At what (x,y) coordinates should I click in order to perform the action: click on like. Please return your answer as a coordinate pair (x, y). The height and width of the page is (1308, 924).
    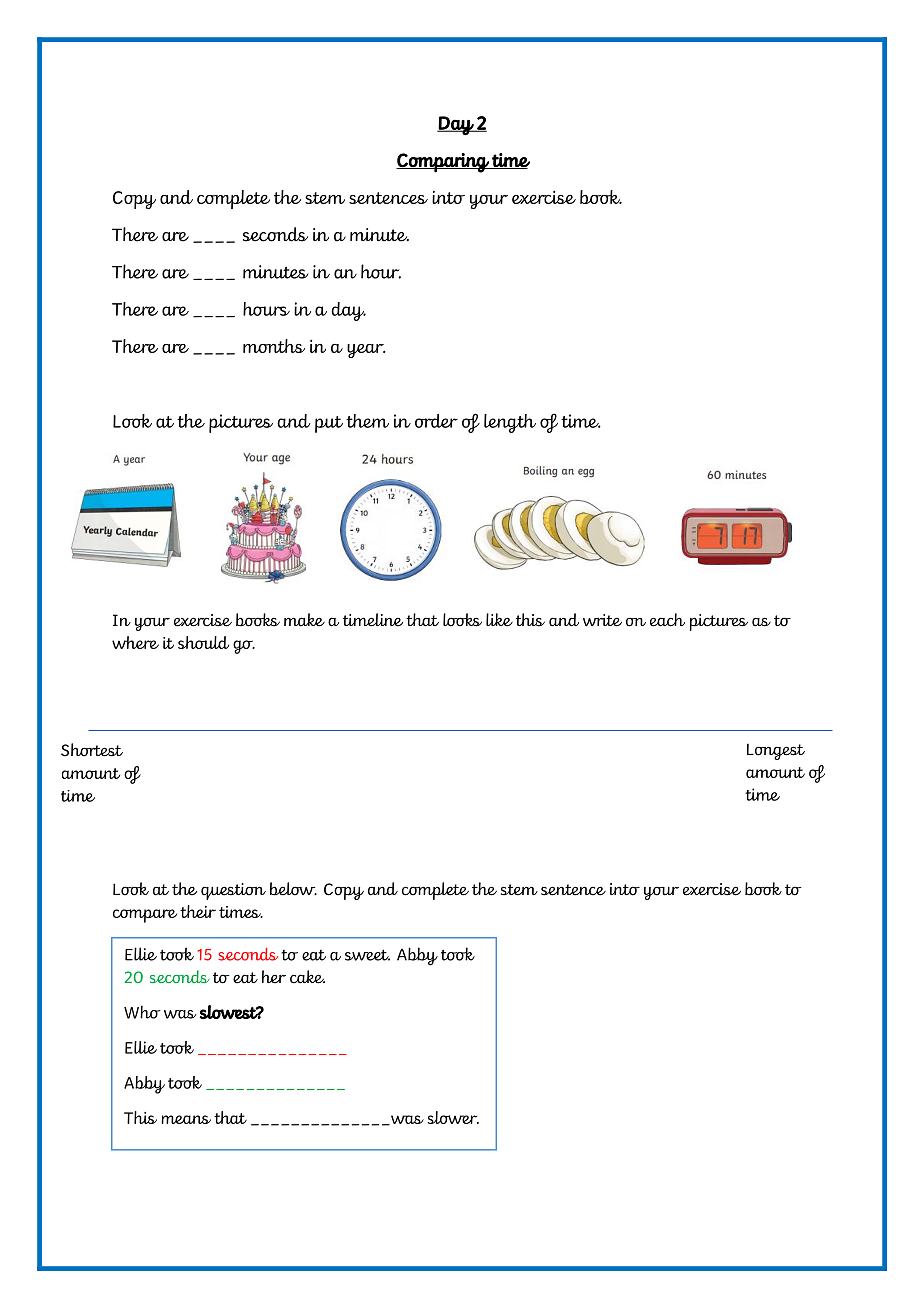
    Looking at the image, I should click on (499, 620).
